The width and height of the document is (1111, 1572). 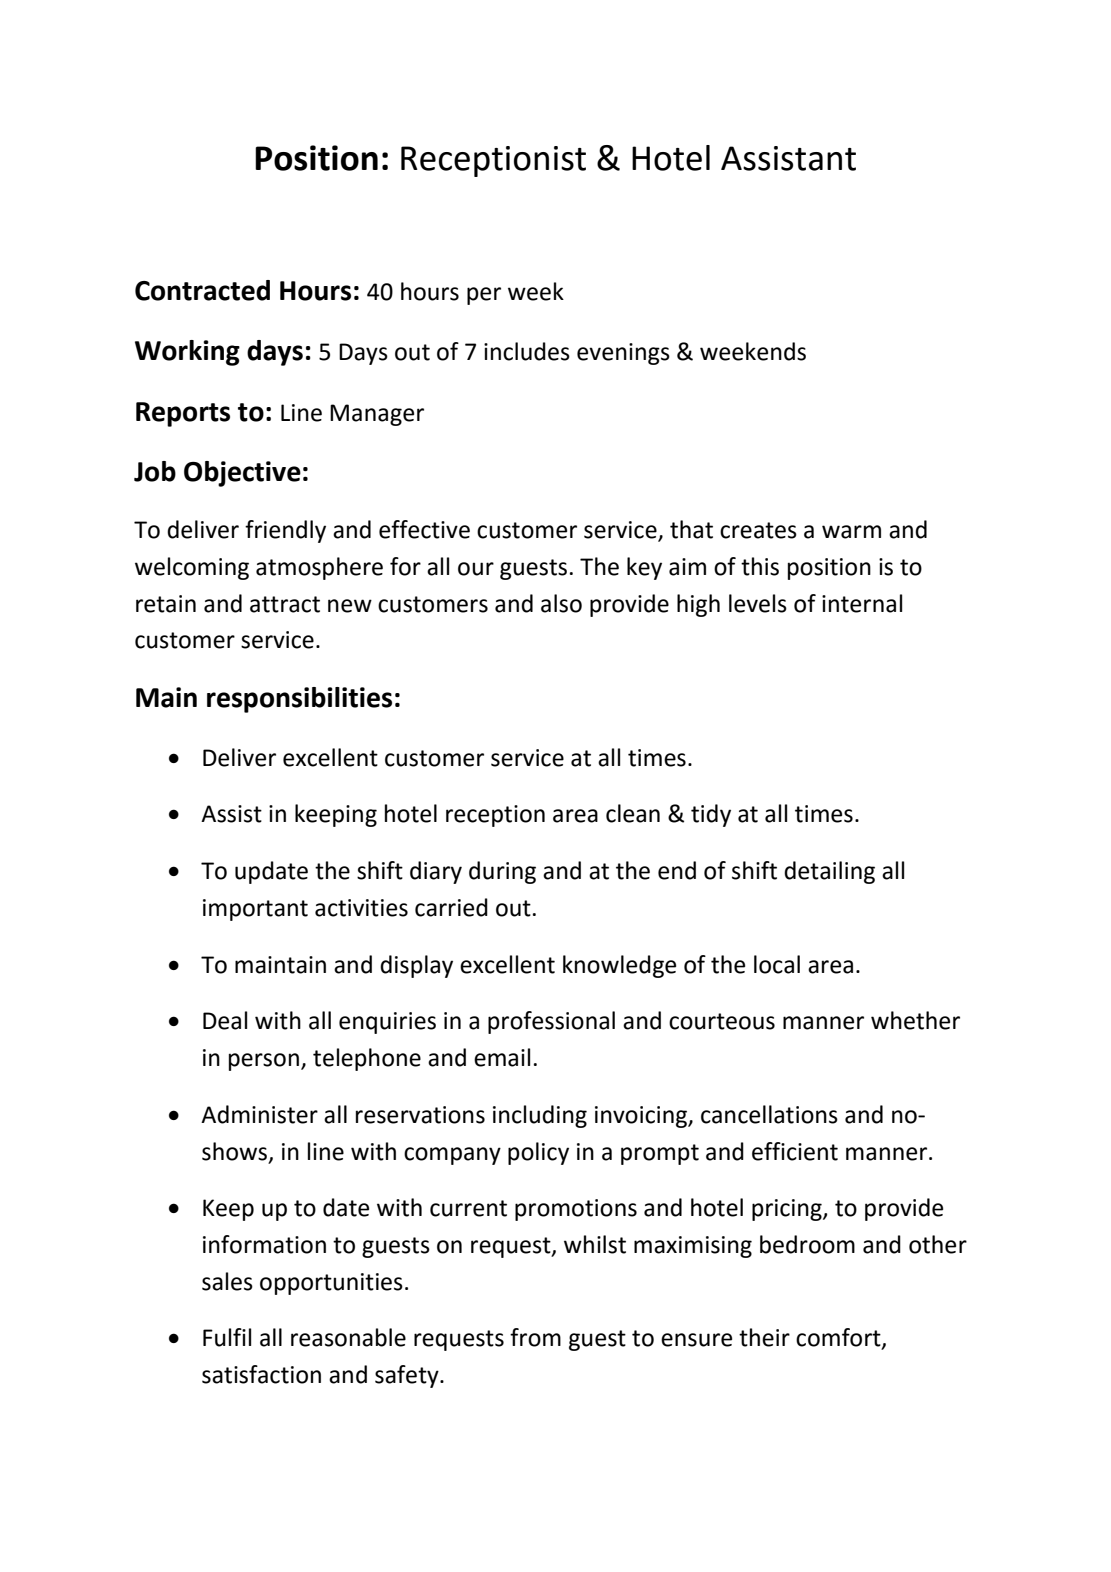 I want to click on attract, so click(x=285, y=604).
